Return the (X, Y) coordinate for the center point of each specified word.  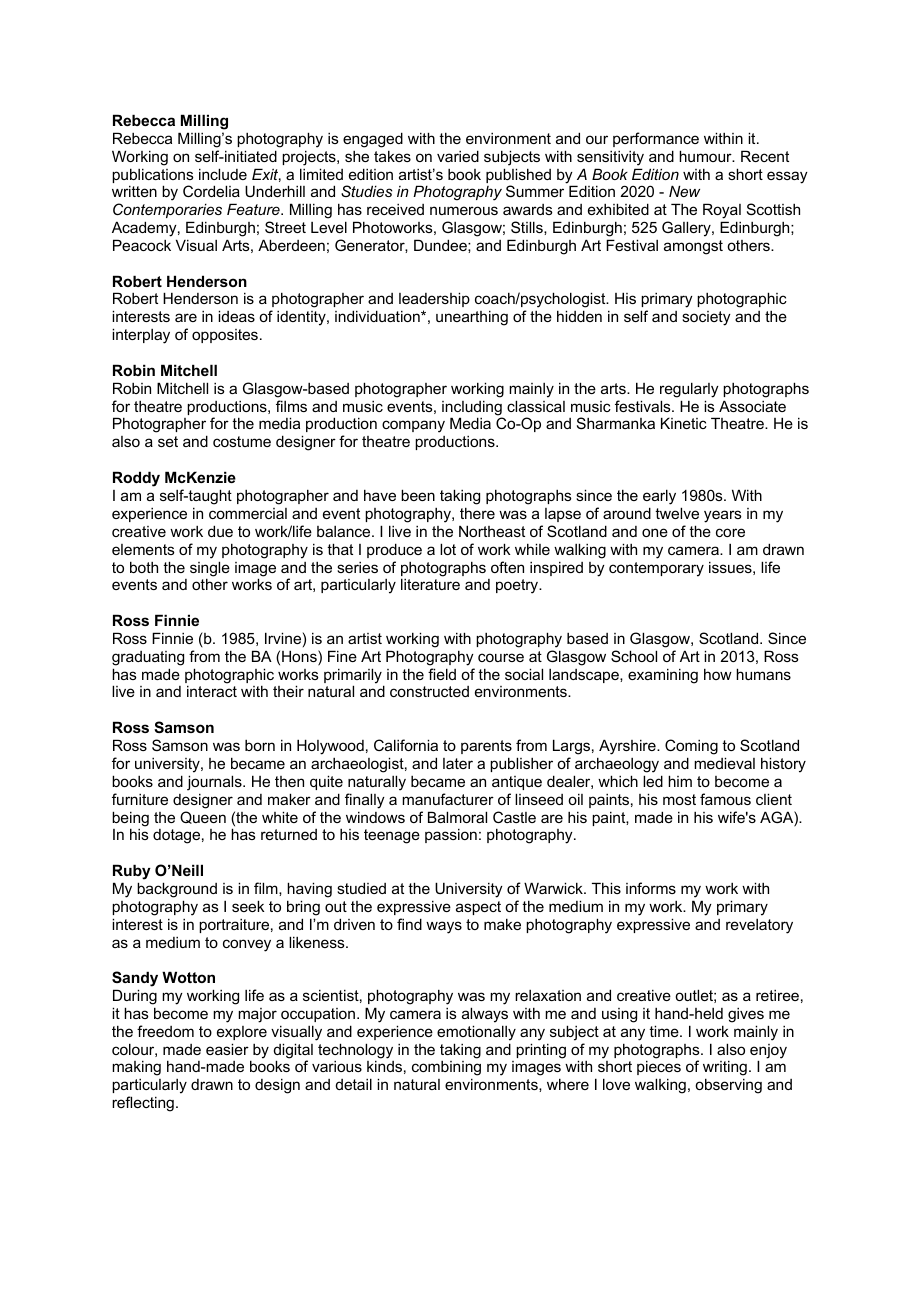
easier (227, 1049)
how (718, 674)
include (223, 174)
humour (706, 156)
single (210, 570)
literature (430, 584)
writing (725, 1069)
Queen (203, 817)
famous (725, 799)
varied (458, 156)
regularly (689, 390)
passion (451, 835)
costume (242, 441)
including (472, 409)
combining (446, 1070)
